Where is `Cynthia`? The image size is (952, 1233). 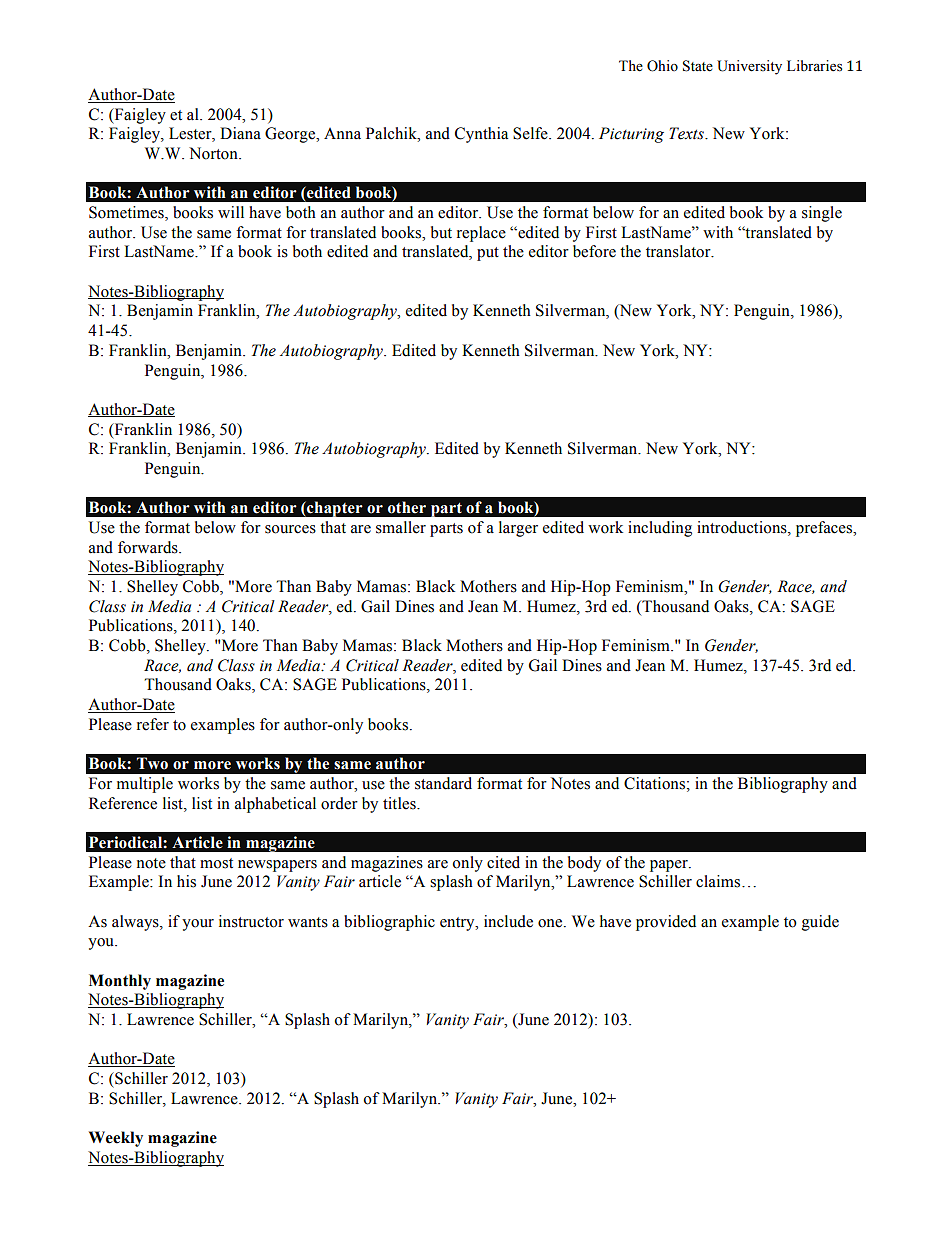 Cynthia is located at coordinates (481, 135).
